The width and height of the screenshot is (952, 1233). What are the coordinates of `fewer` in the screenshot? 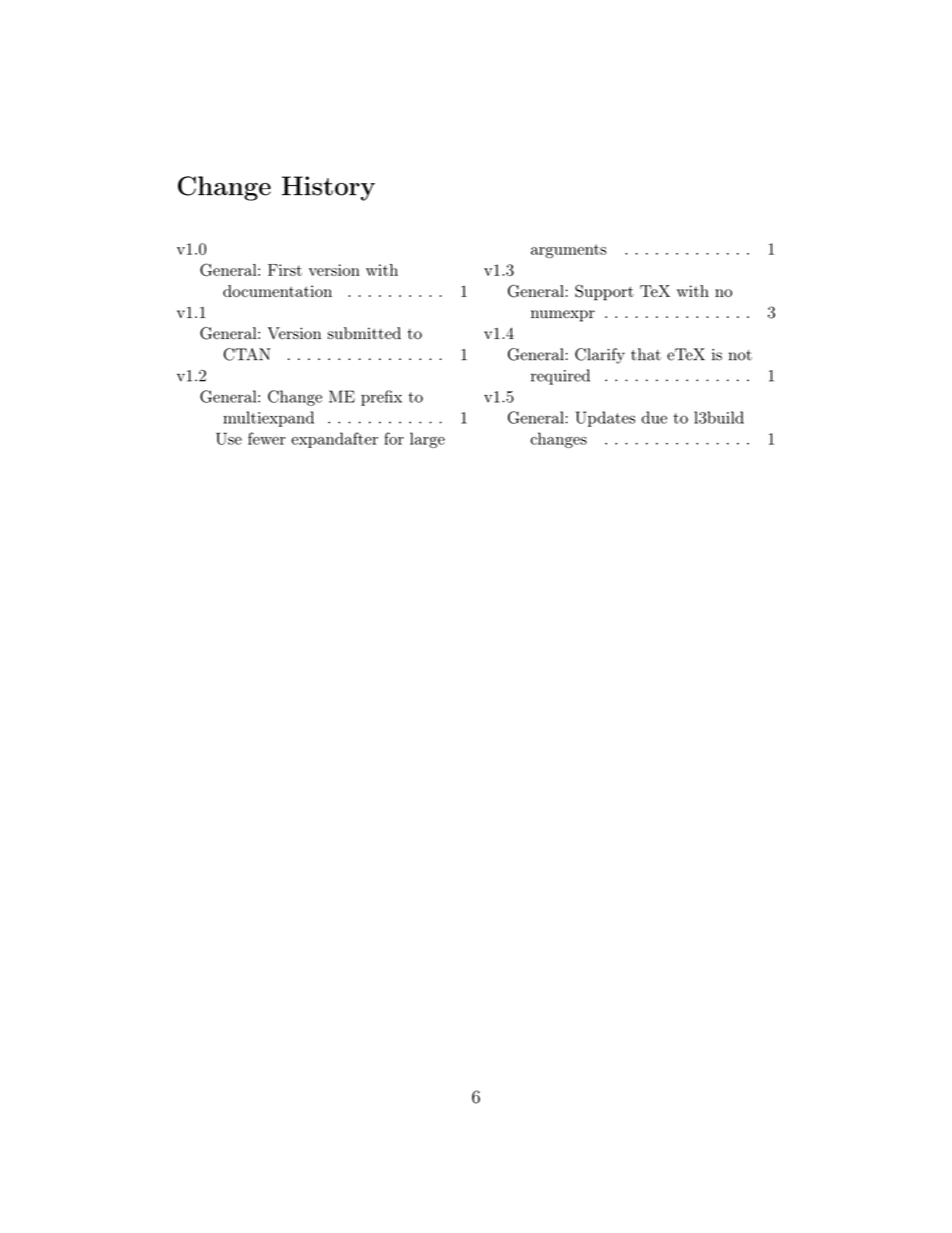 It's located at (267, 438).
